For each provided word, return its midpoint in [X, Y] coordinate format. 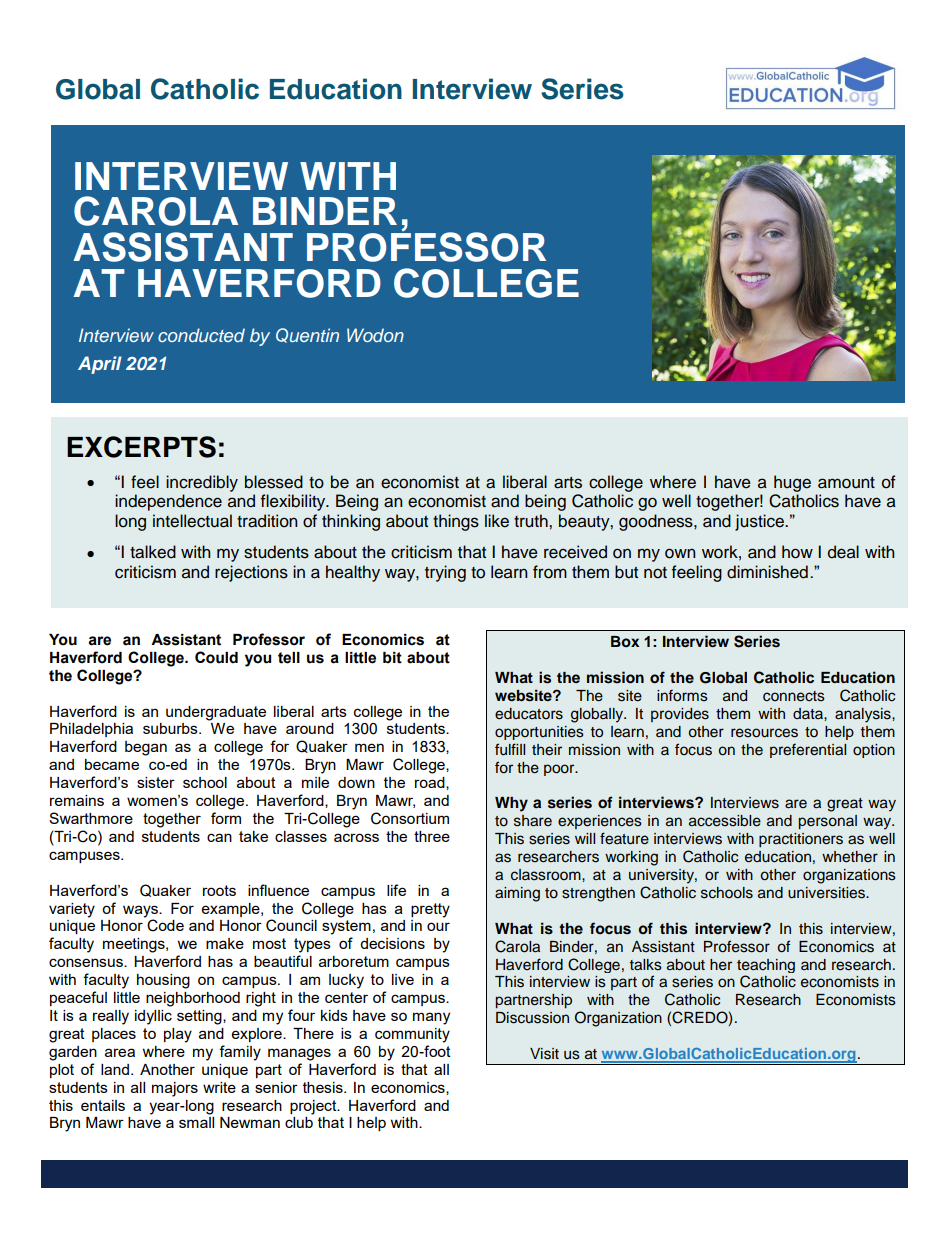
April [100, 365]
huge [792, 483]
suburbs [171, 728]
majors [175, 1089]
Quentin [307, 335]
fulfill [510, 749]
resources [764, 733]
